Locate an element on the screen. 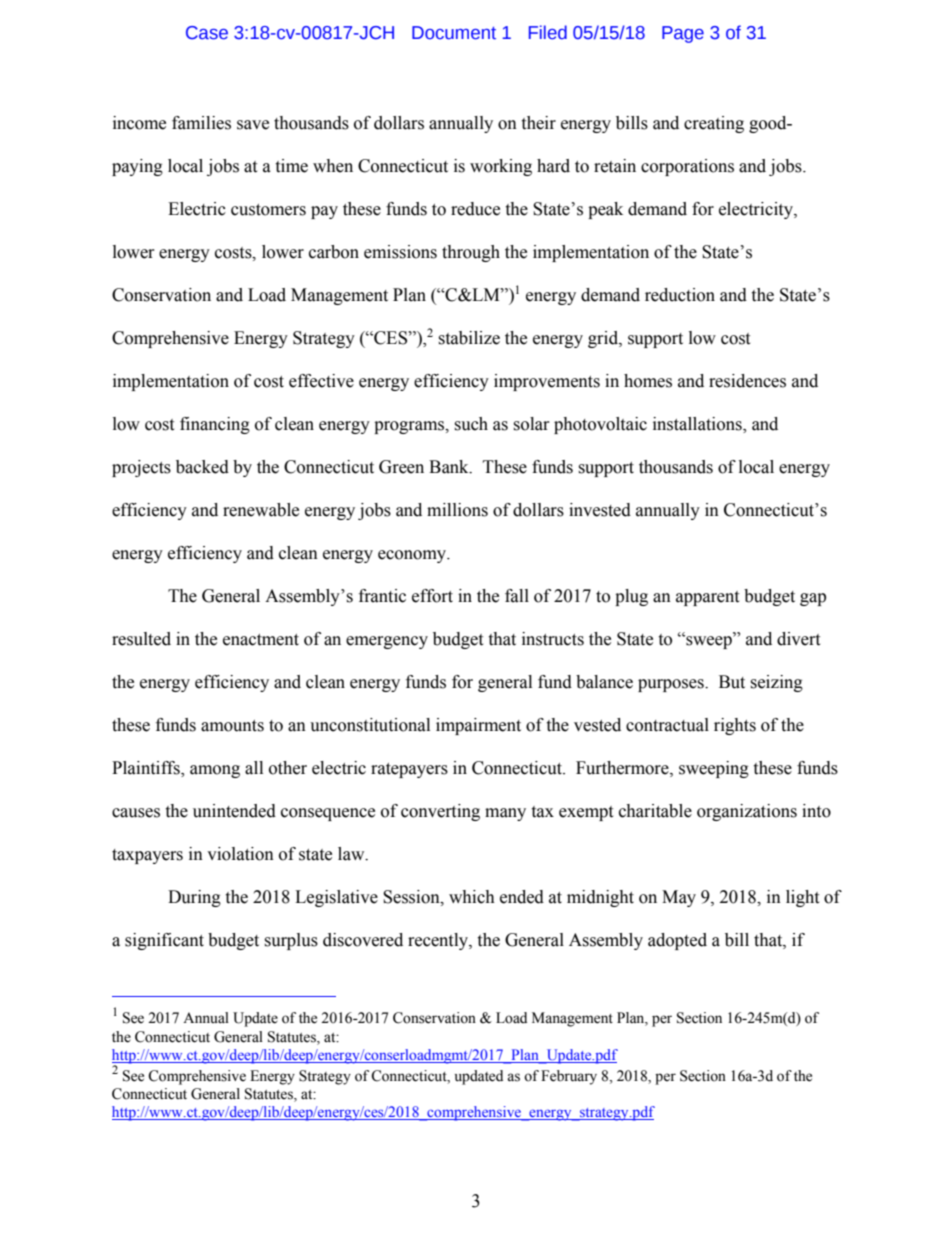  significant is located at coordinates (164, 941).
